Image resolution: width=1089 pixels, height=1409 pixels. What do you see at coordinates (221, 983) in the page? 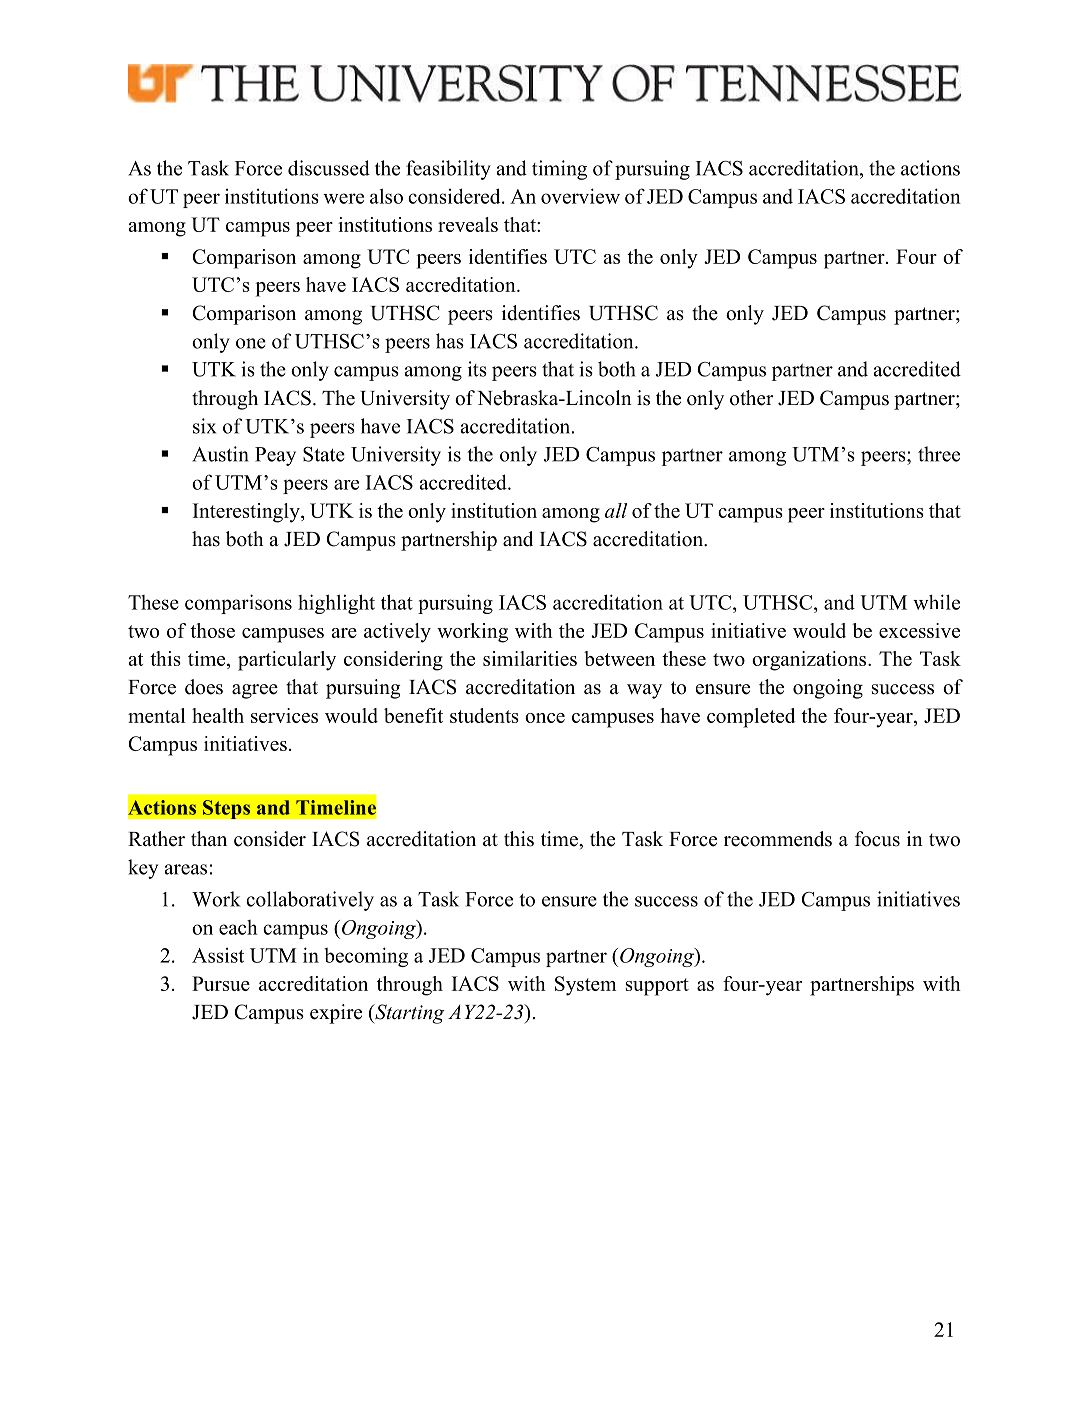
I see `Pursue` at bounding box center [221, 983].
